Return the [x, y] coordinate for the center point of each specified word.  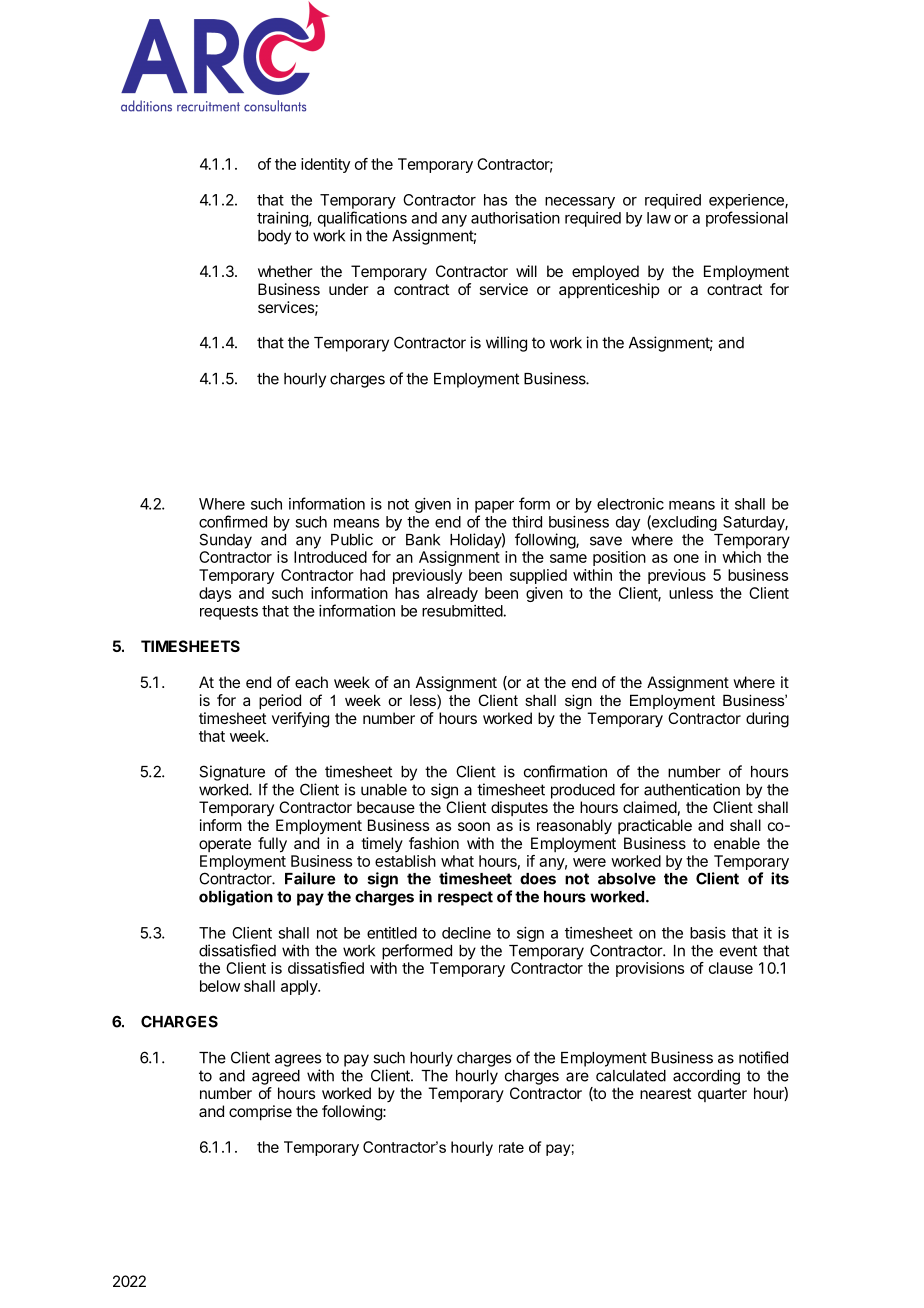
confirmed [233, 521]
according [706, 1077]
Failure [310, 878]
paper [494, 507]
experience [747, 201]
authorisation [515, 218]
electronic [630, 504]
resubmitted [462, 611]
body [274, 237]
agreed [276, 1077]
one [686, 558]
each [311, 682]
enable [737, 843]
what [457, 861]
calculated [631, 1076]
